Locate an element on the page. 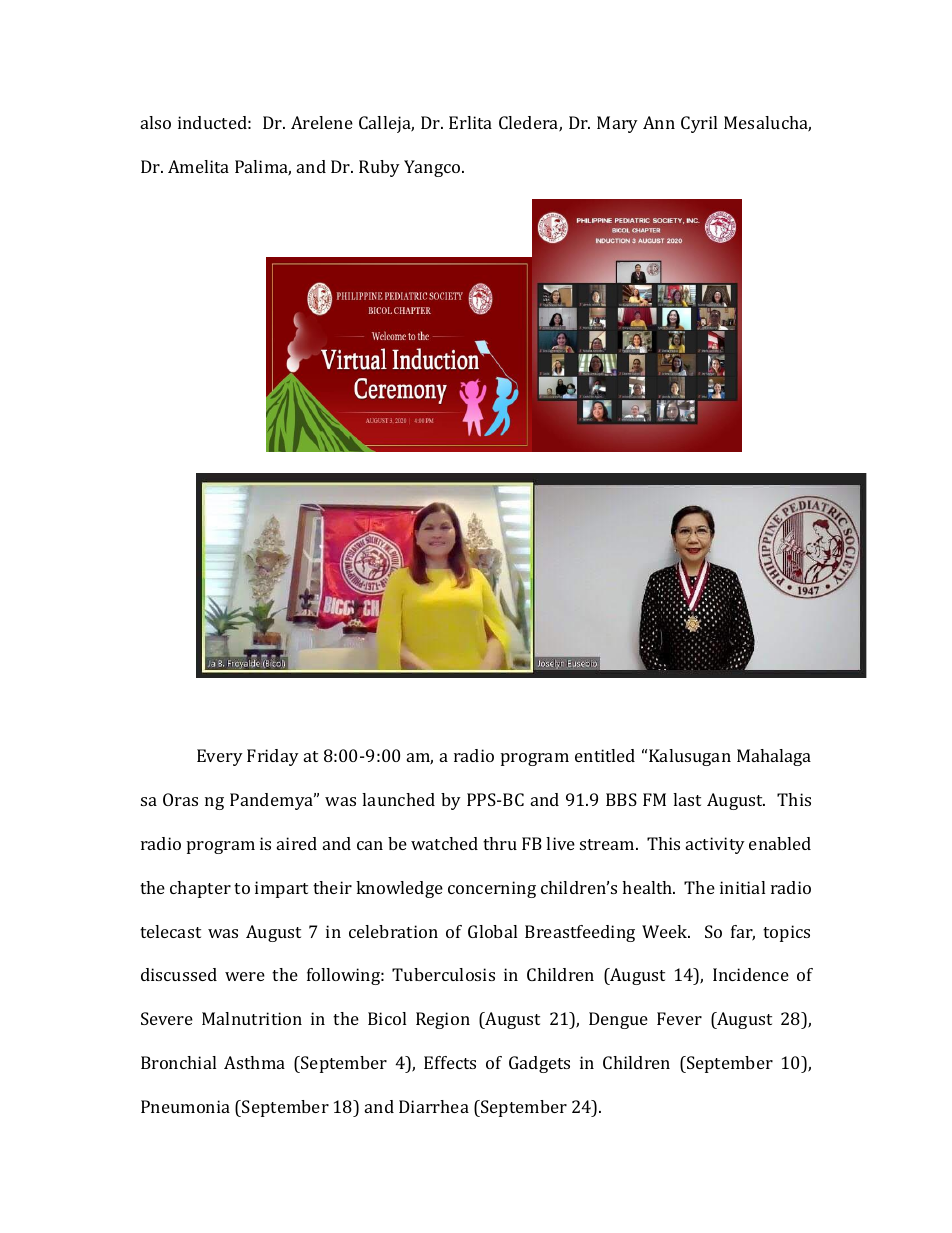 The height and width of the document is (1233, 952). also is located at coordinates (156, 122).
